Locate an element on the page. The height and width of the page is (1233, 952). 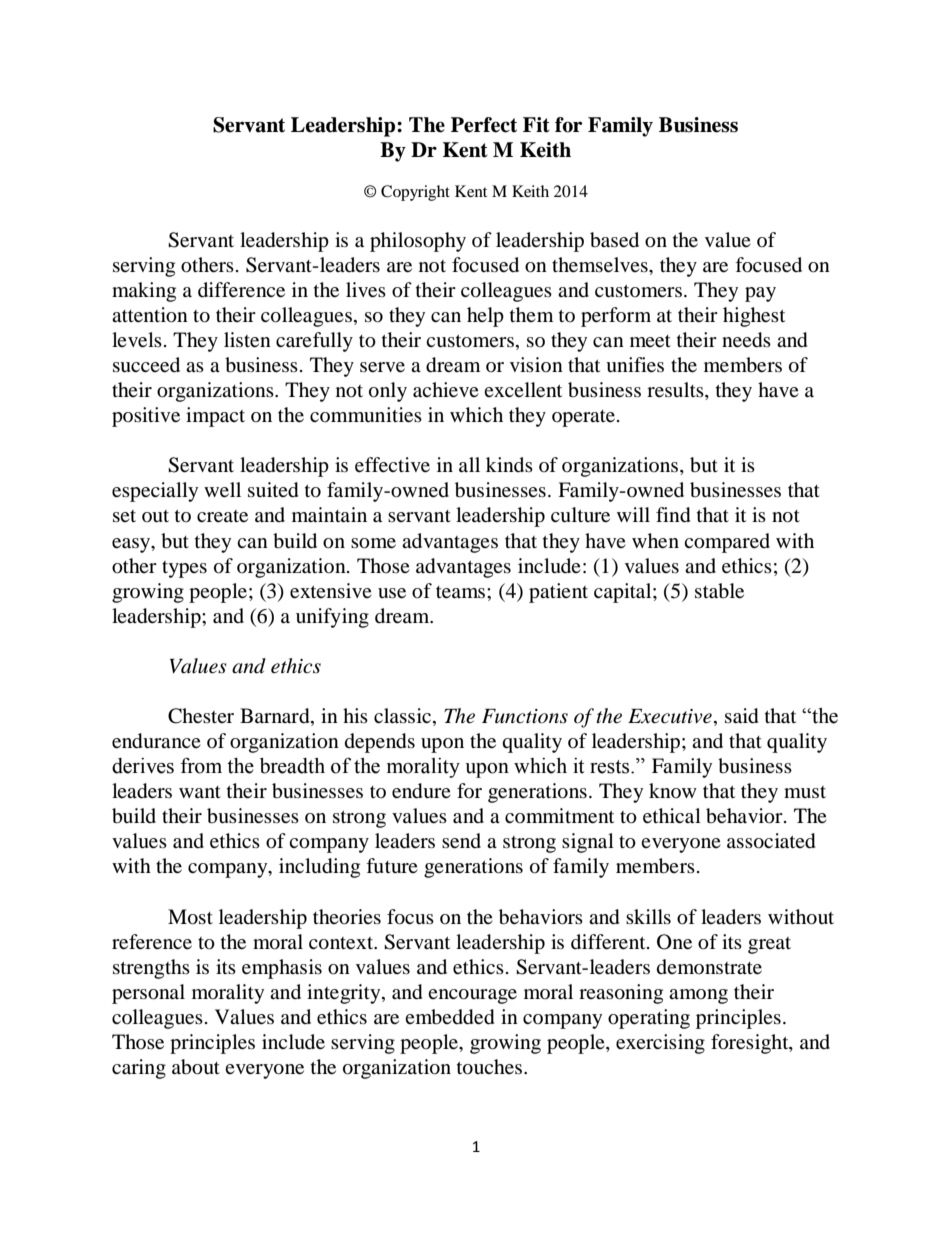
impact is located at coordinates (215, 417).
